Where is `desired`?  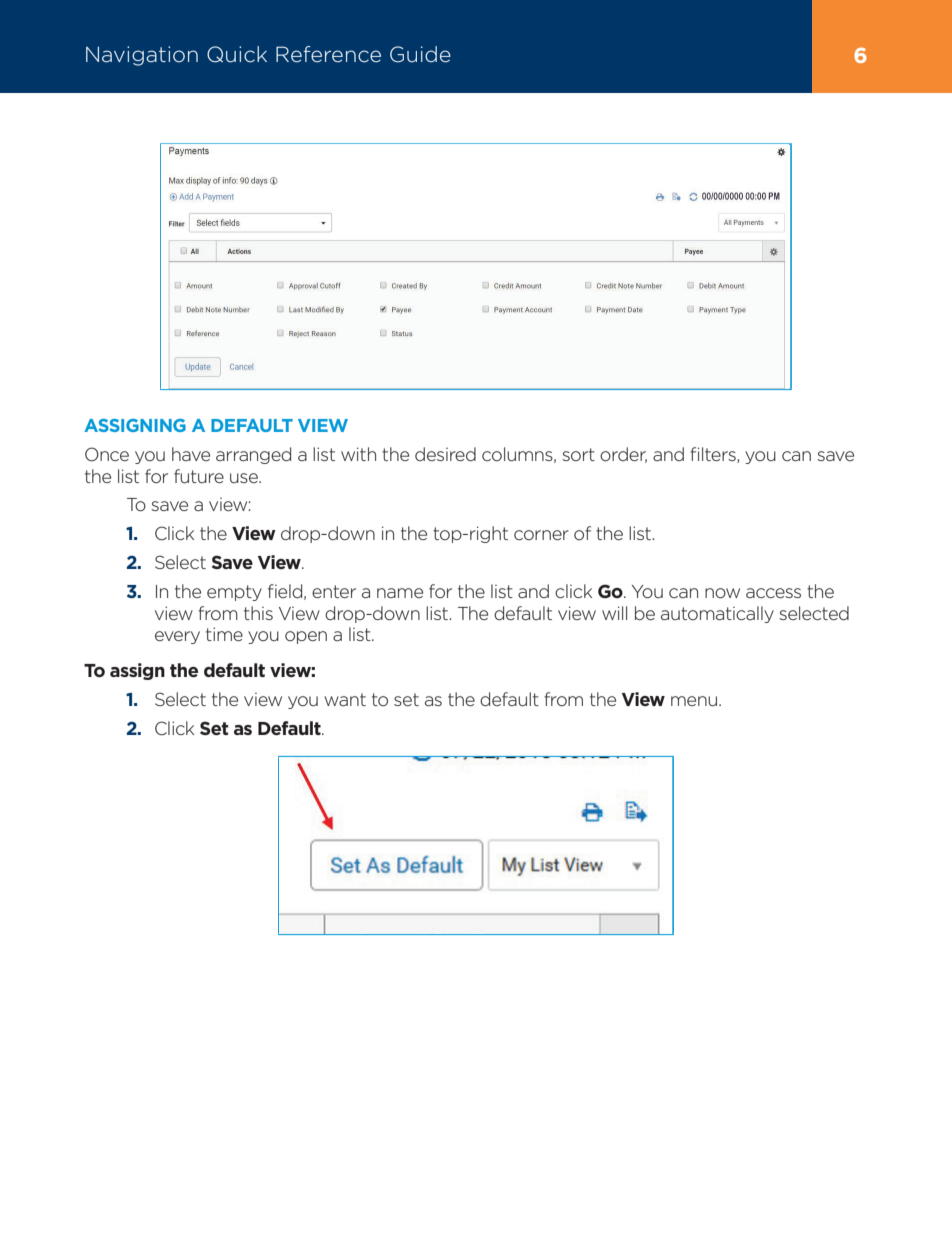
desired is located at coordinates (445, 454).
